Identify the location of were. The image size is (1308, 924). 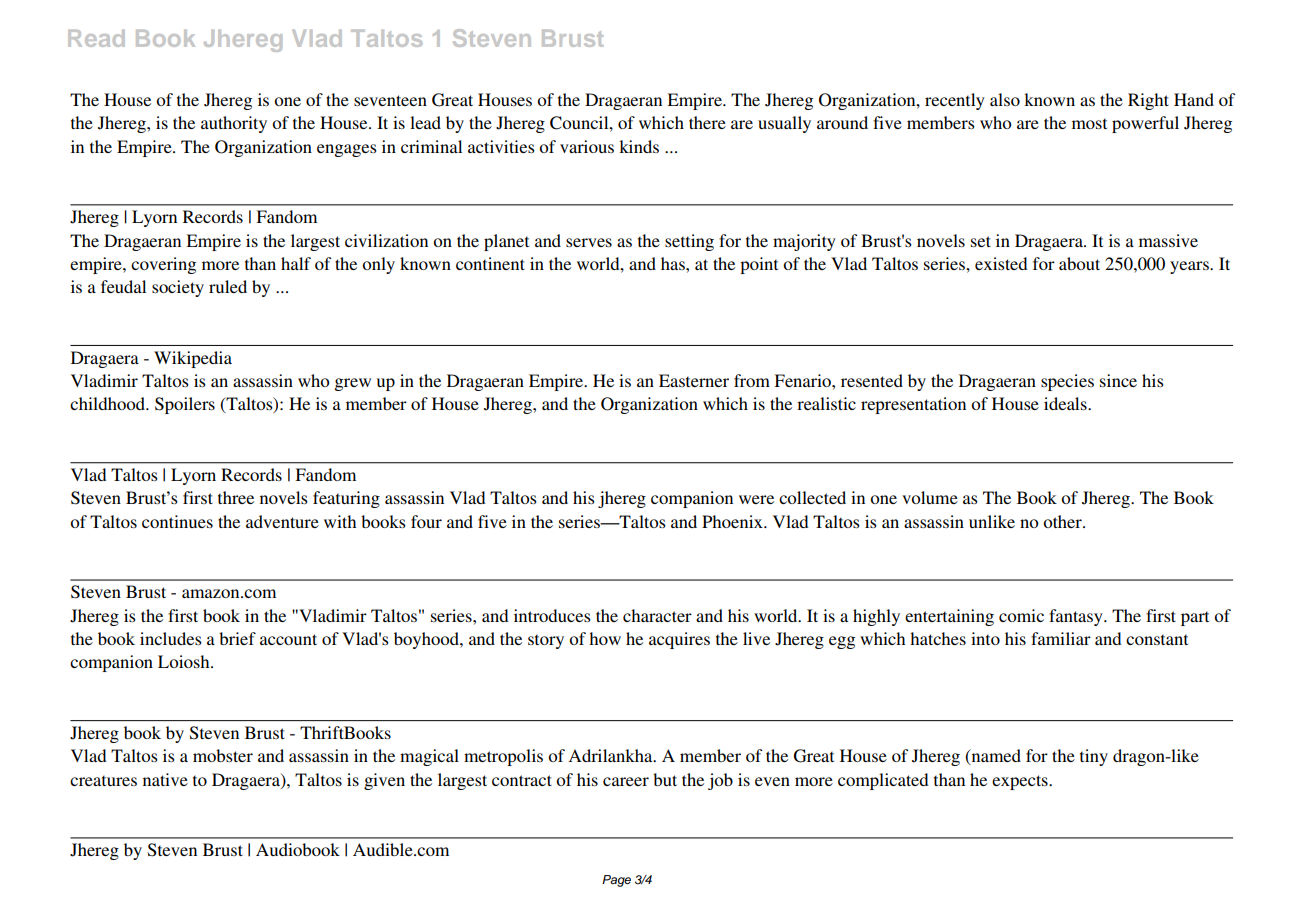
(756, 499).
